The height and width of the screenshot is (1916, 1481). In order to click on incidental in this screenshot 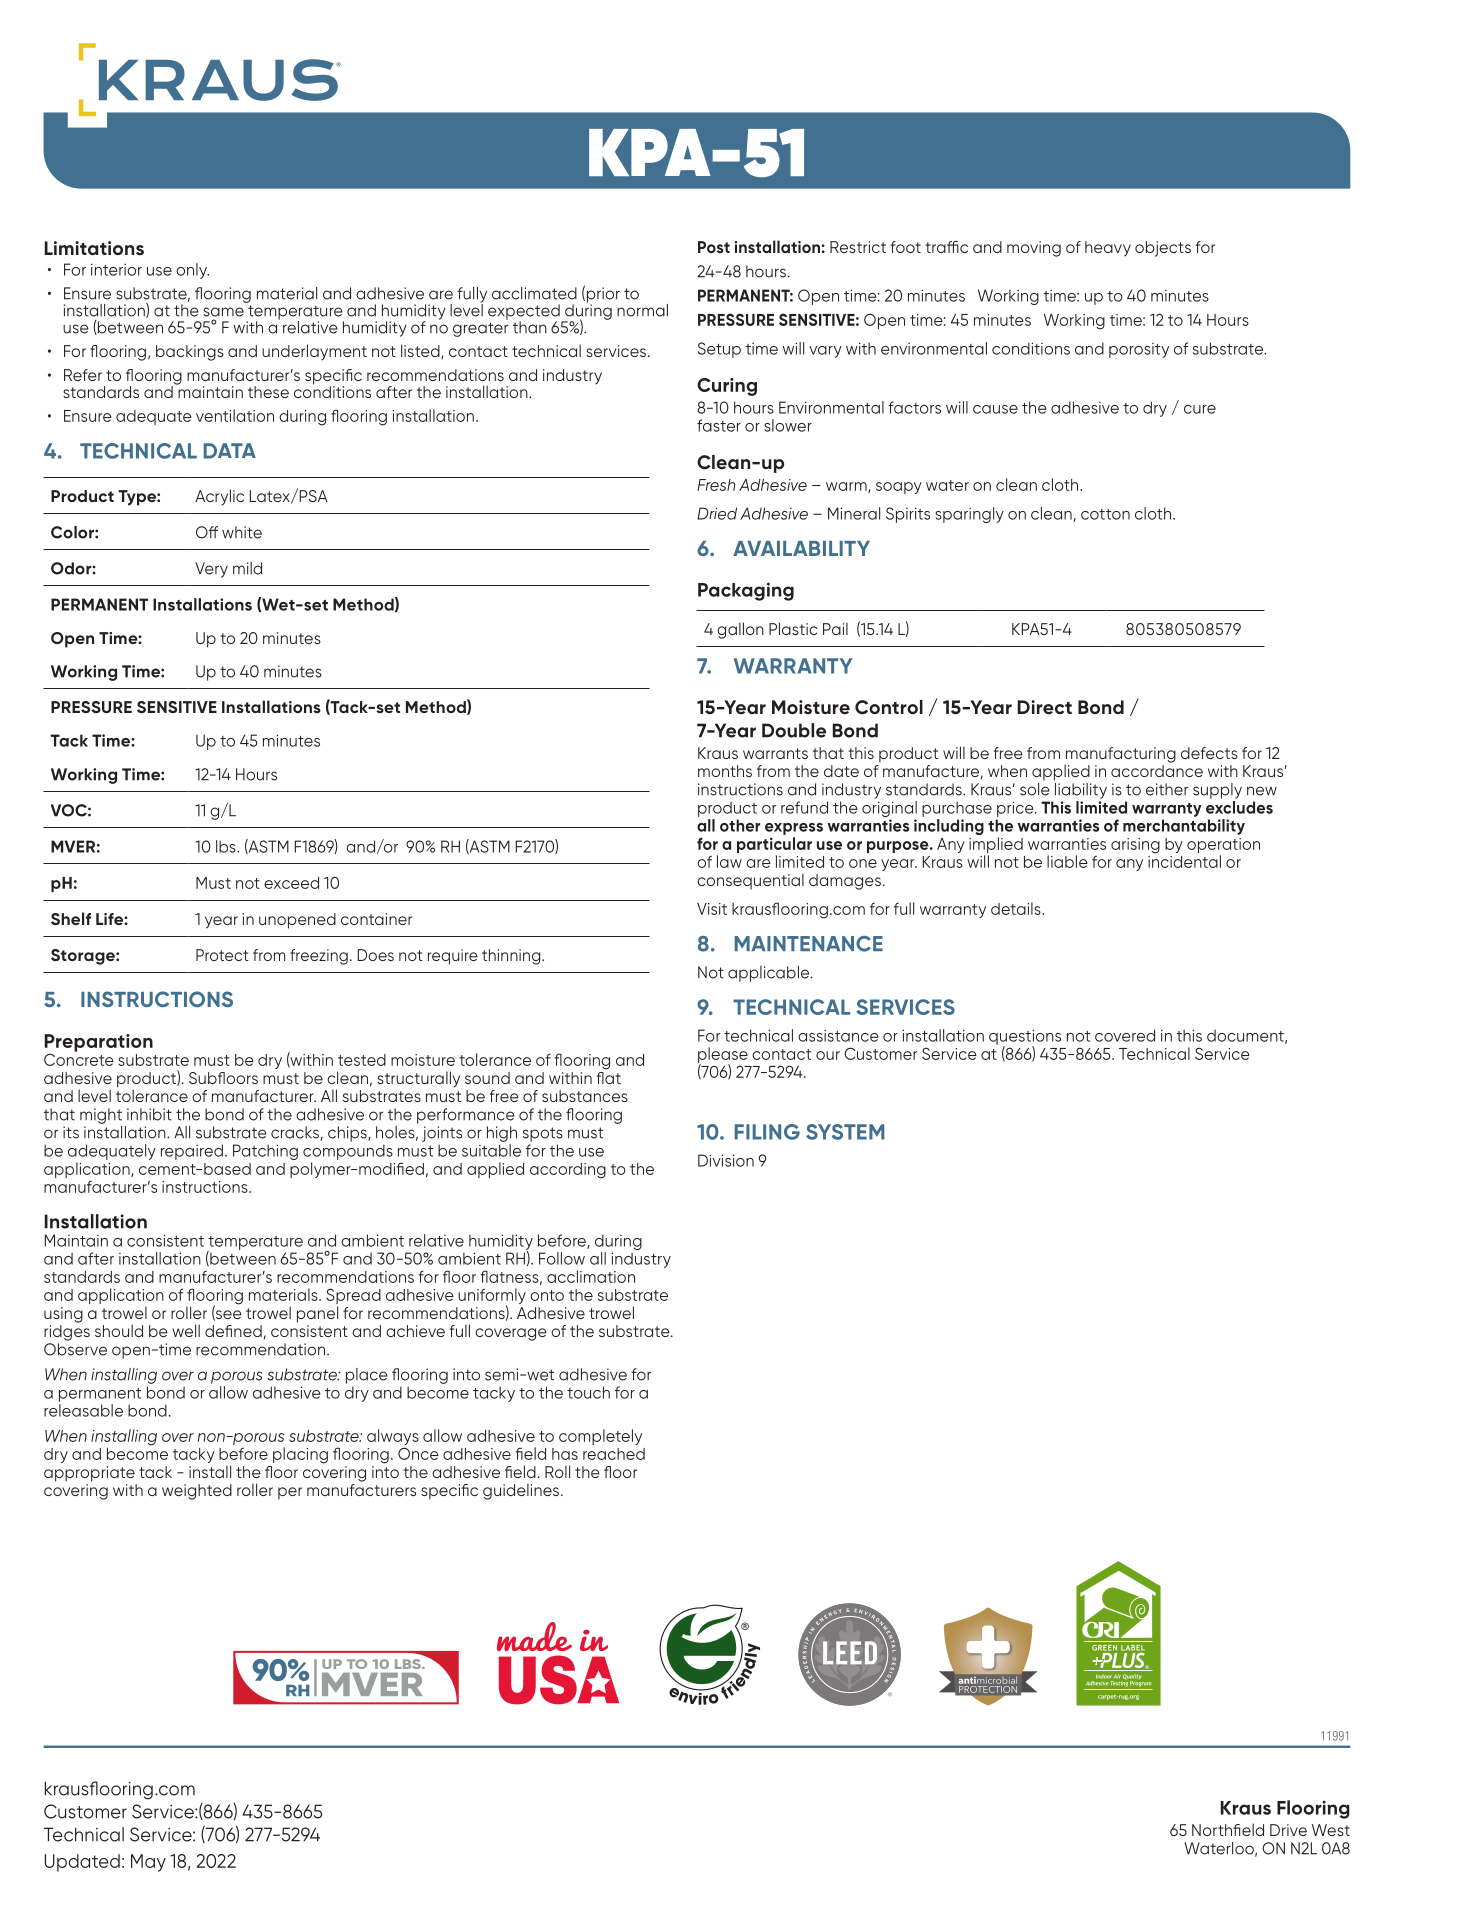, I will do `click(1184, 860)`.
